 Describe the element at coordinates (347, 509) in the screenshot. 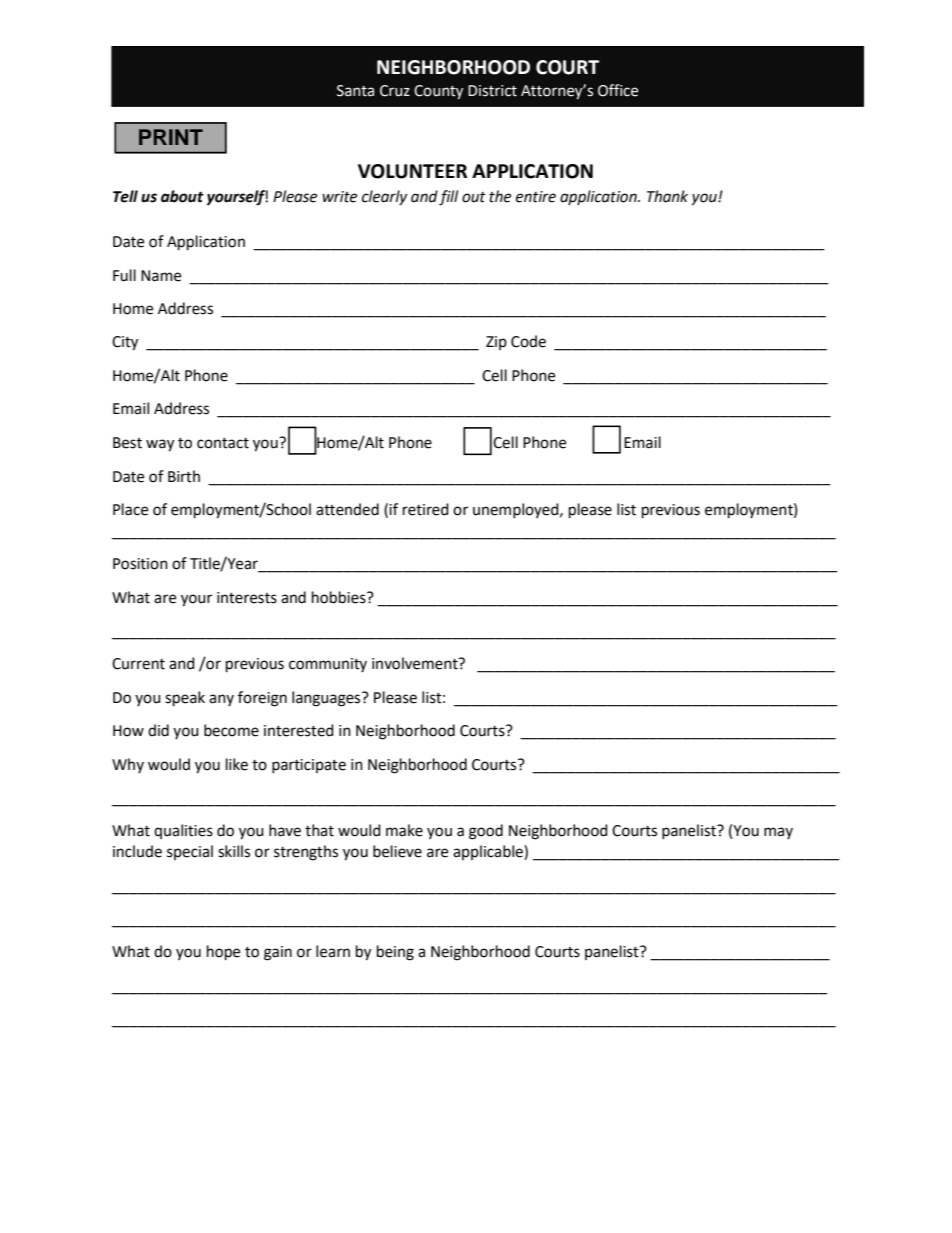

I see `attended` at that location.
